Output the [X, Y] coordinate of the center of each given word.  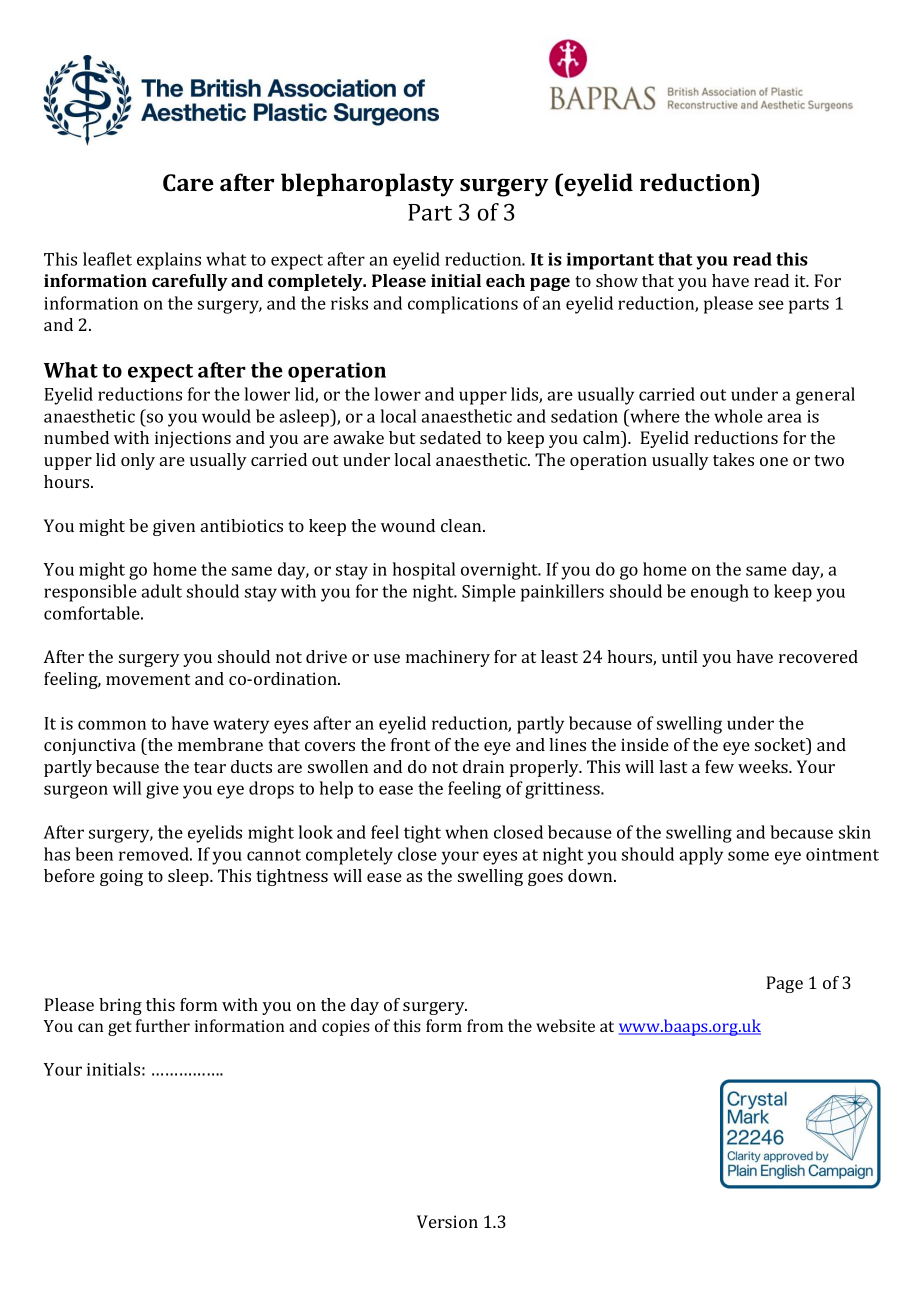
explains [169, 261]
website [565, 1025]
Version [447, 1221]
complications [463, 305]
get [120, 1028]
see [771, 305]
